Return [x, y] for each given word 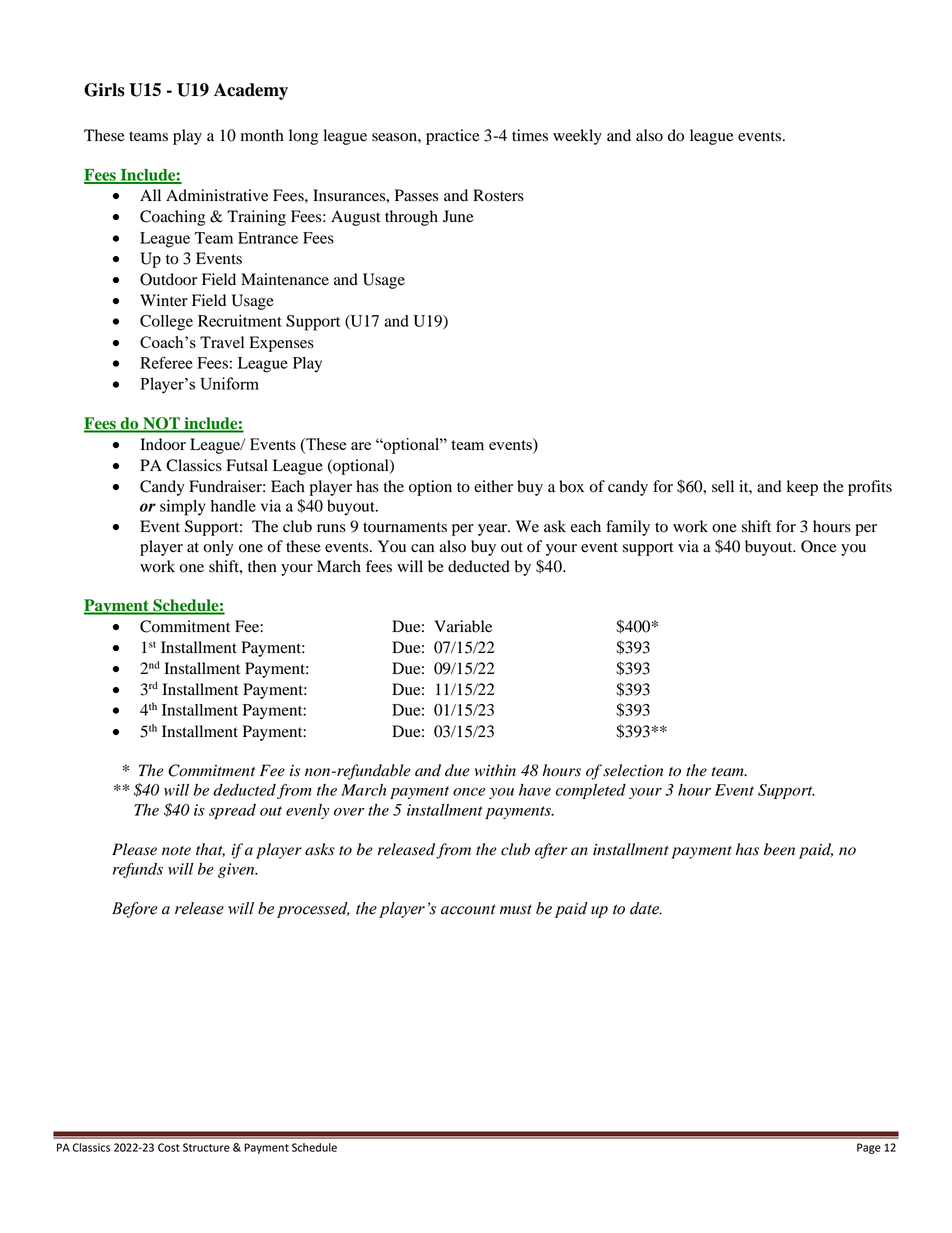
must [516, 909]
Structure [206, 1147]
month [262, 135]
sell [723, 486]
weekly [577, 137]
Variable [463, 626]
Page [869, 1148]
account [468, 909]
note [176, 851]
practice [453, 137]
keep [802, 488]
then [262, 566]
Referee [166, 362]
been [779, 849]
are [361, 446]
